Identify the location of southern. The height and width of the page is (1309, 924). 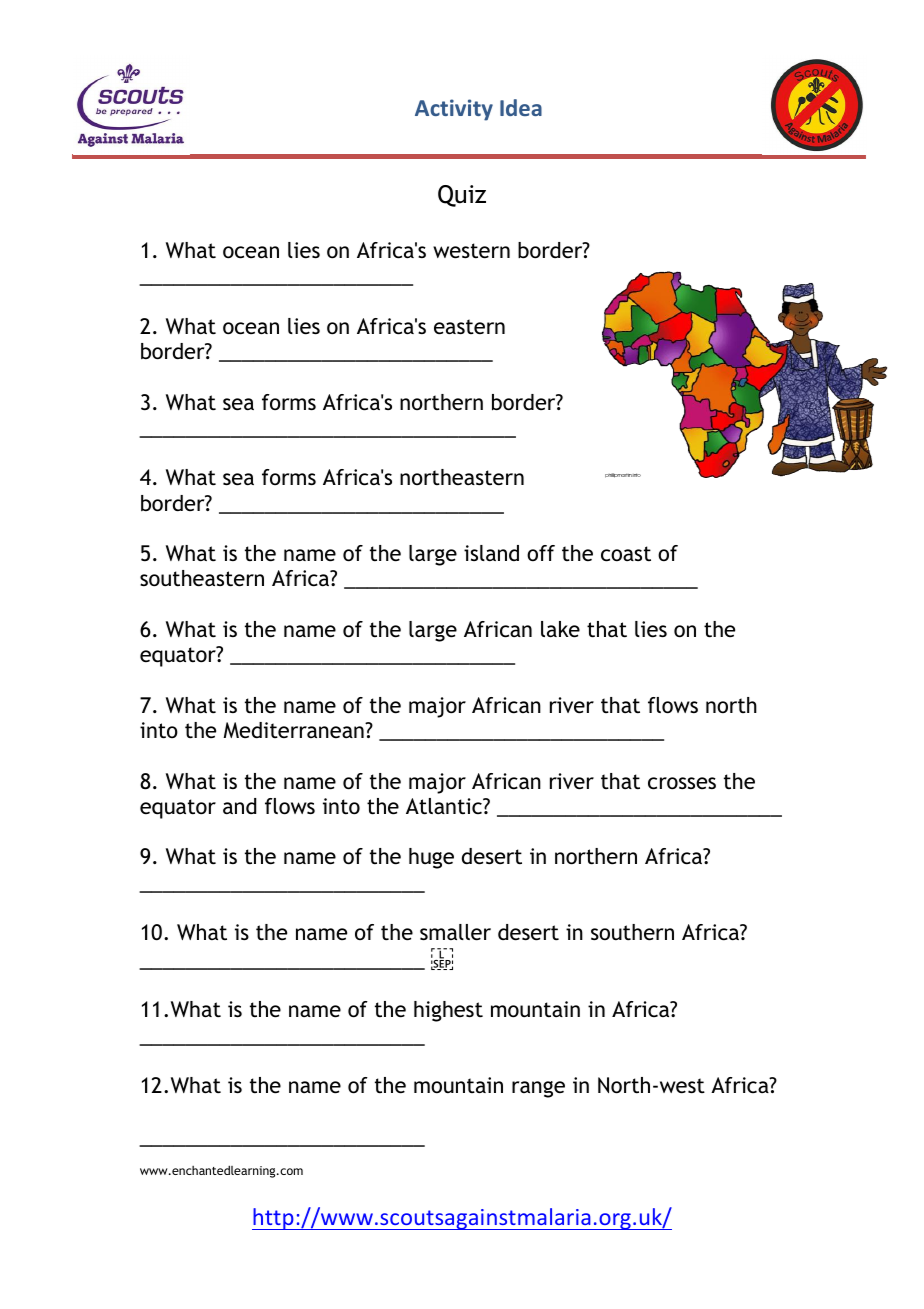
(632, 932).
